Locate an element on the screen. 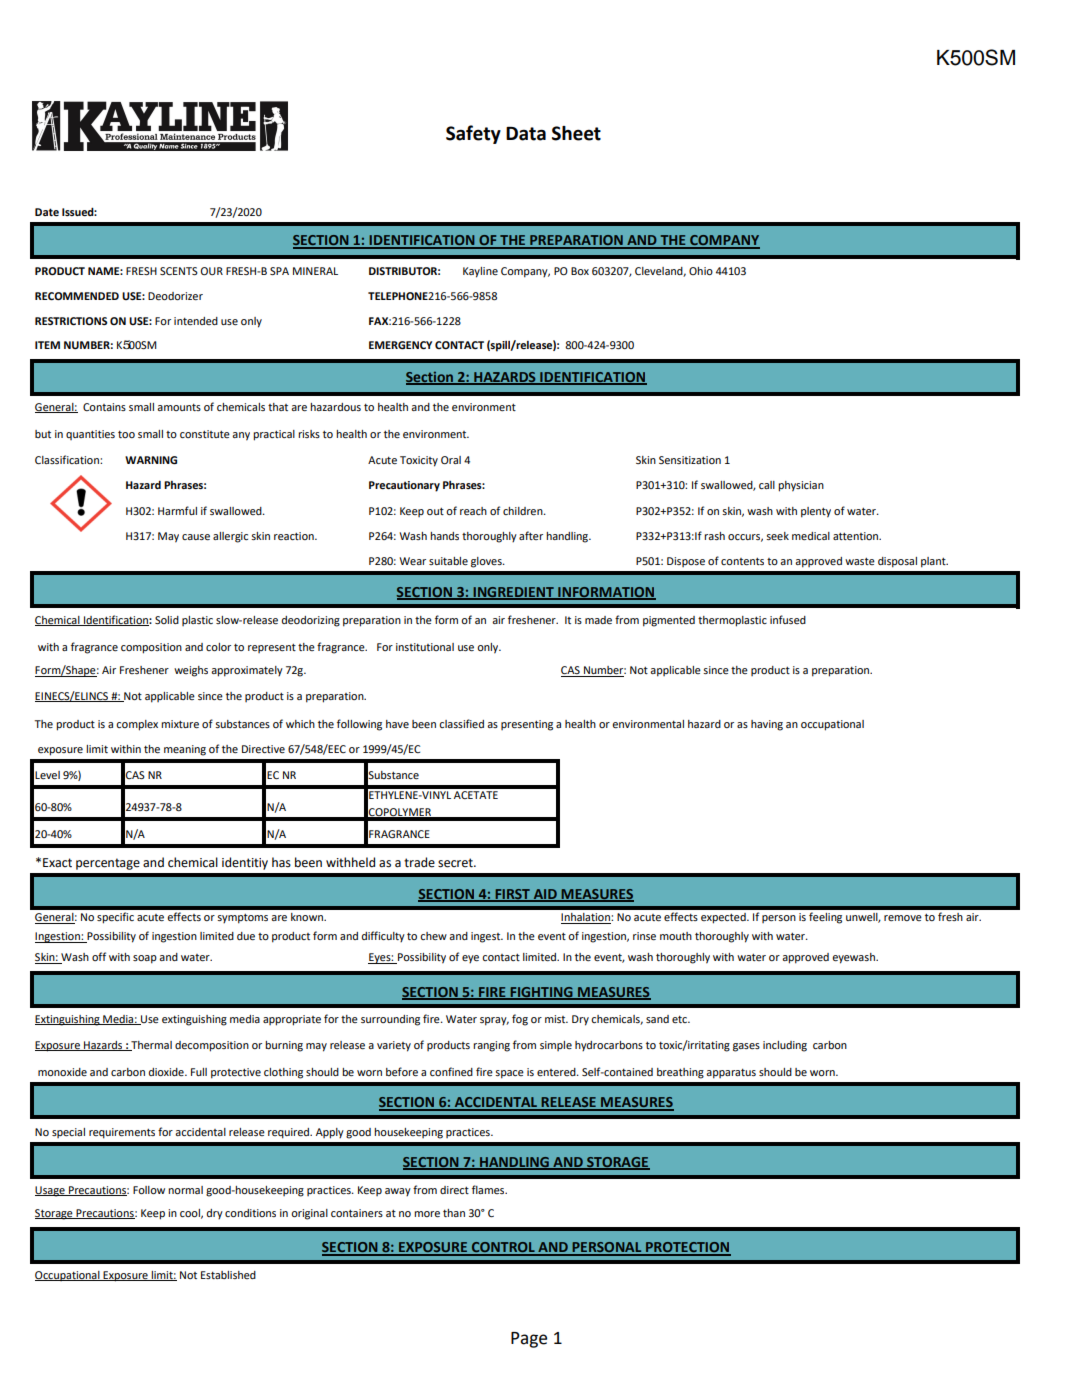 The image size is (1074, 1390). PROTECTION is located at coordinates (687, 1248).
